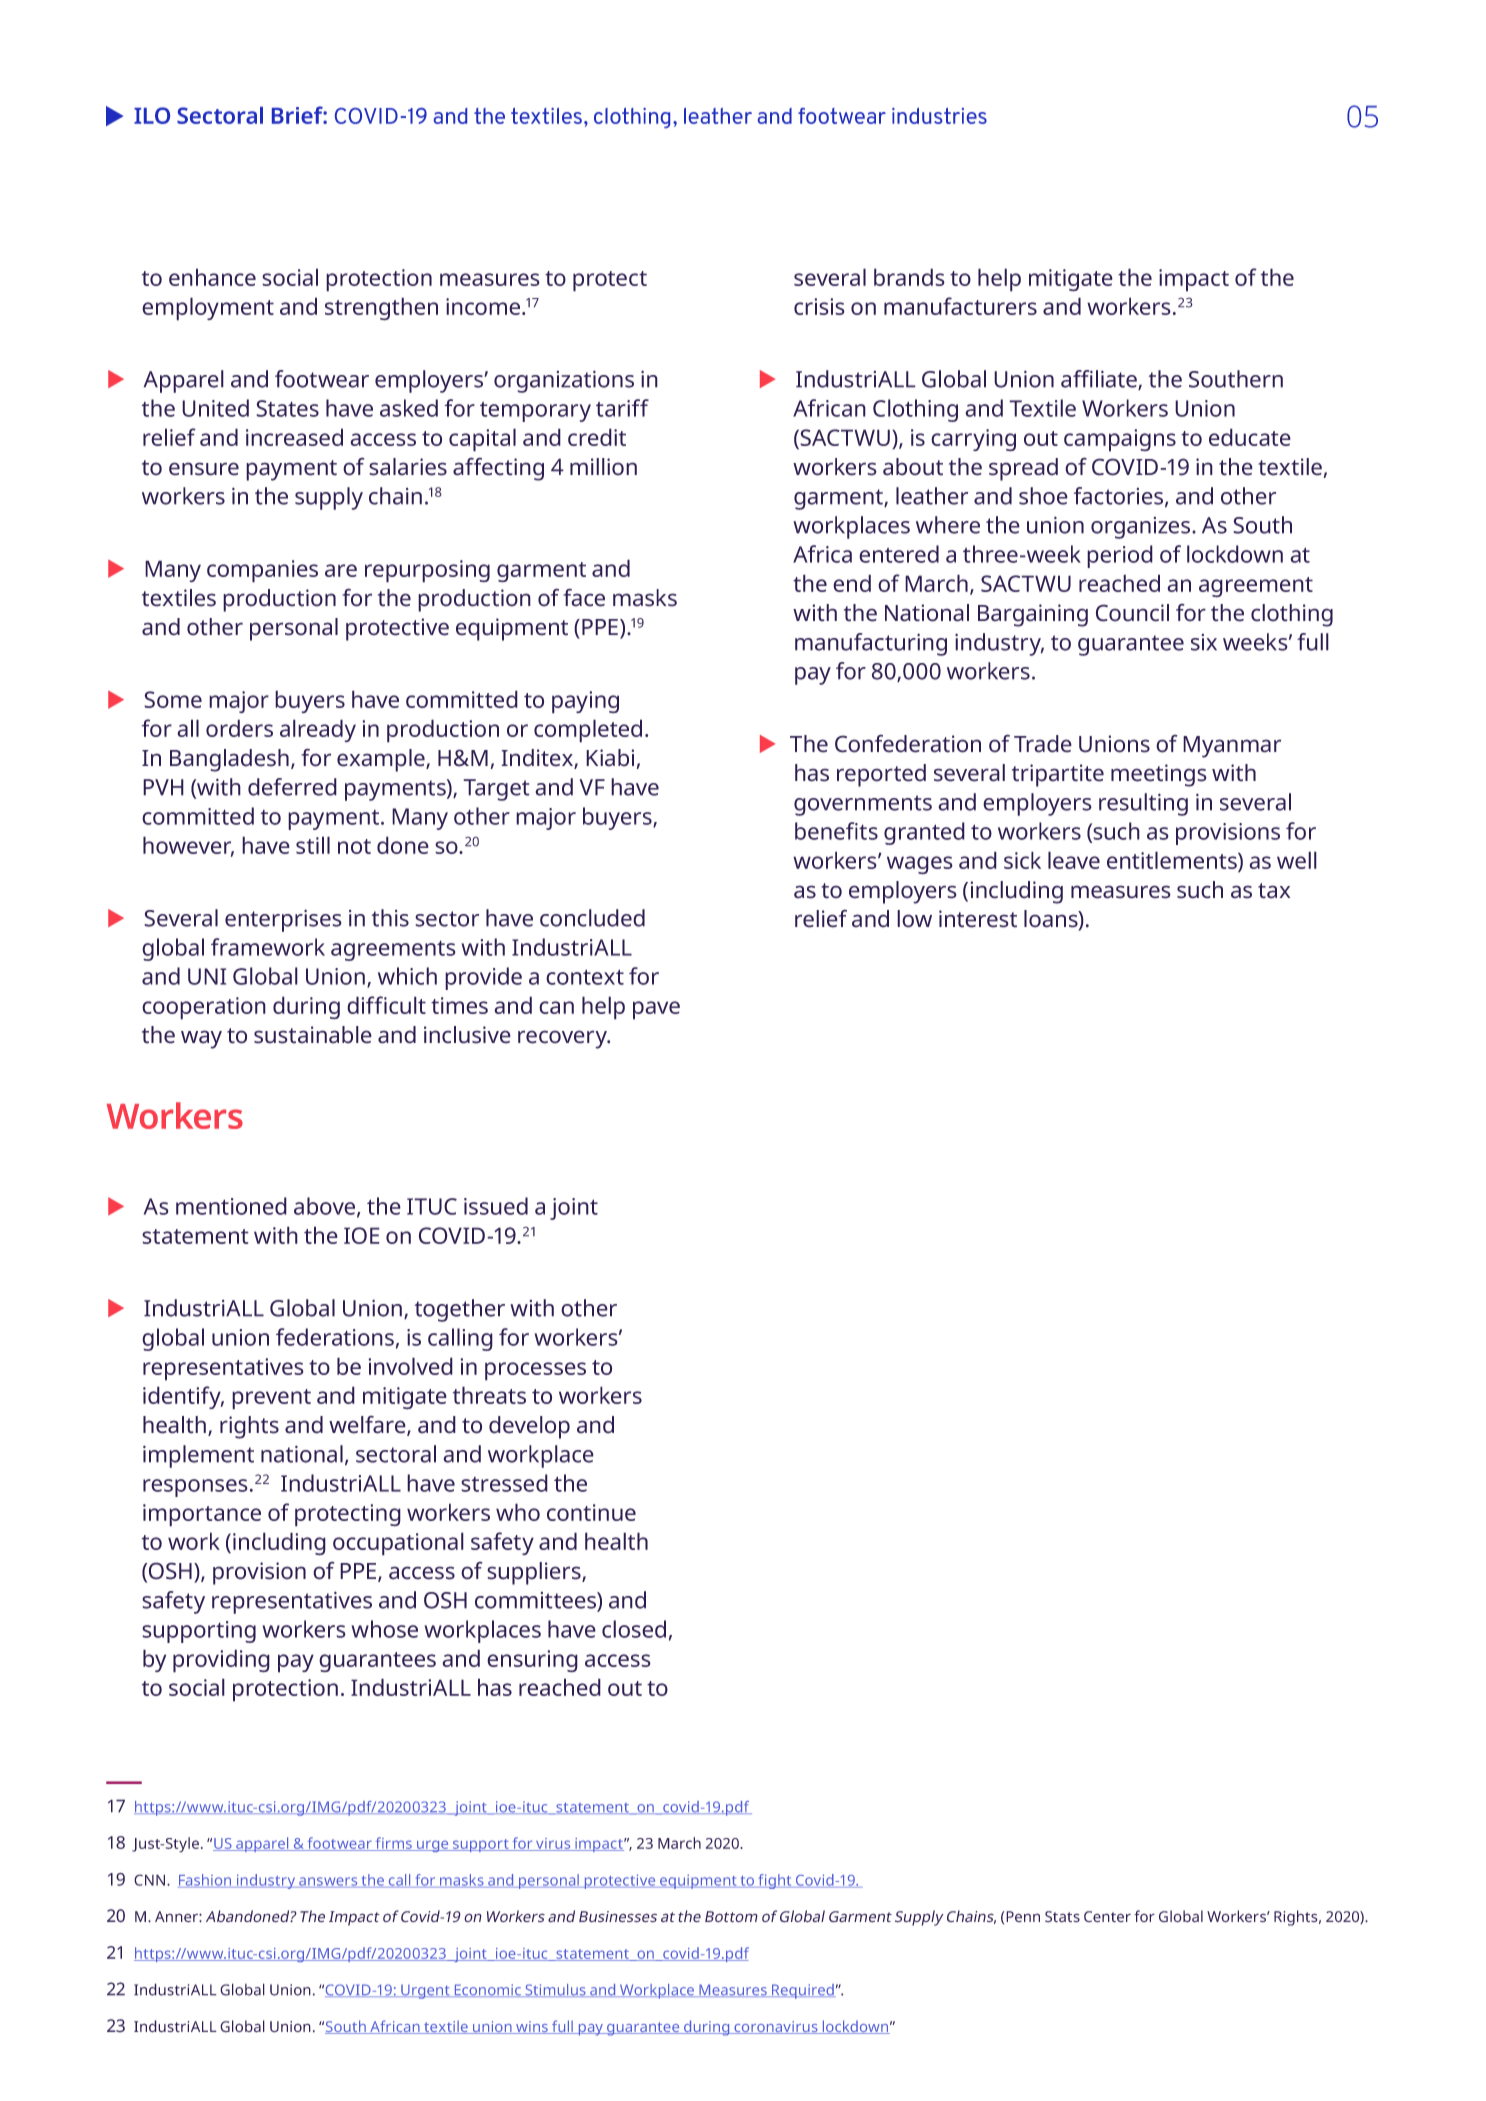 The height and width of the page is (2101, 1486). Describe the element at coordinates (535, 1371) in the page. I see `processes` at that location.
